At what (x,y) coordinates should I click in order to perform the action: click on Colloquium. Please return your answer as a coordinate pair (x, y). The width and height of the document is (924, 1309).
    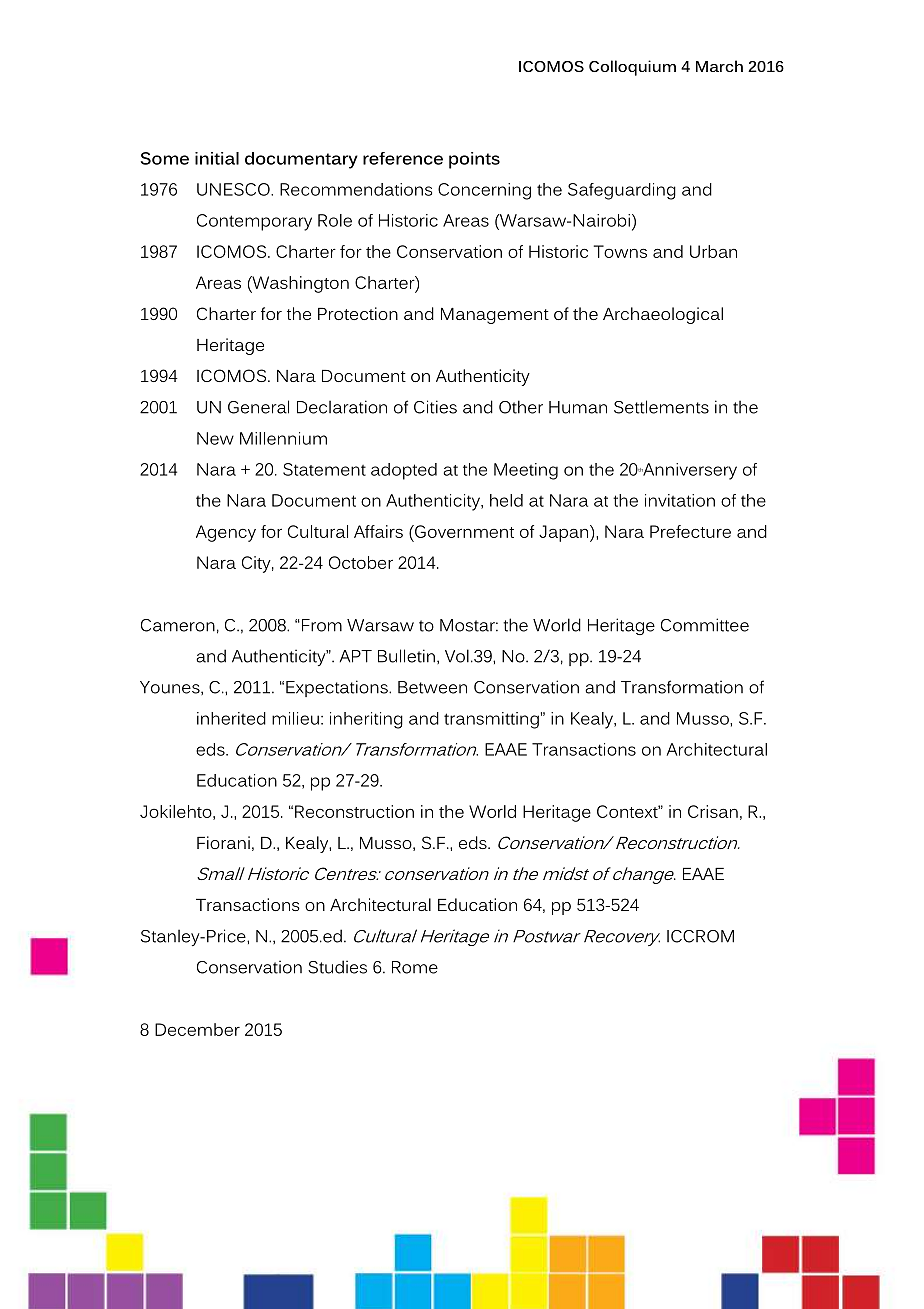
    Looking at the image, I should click on (632, 68).
